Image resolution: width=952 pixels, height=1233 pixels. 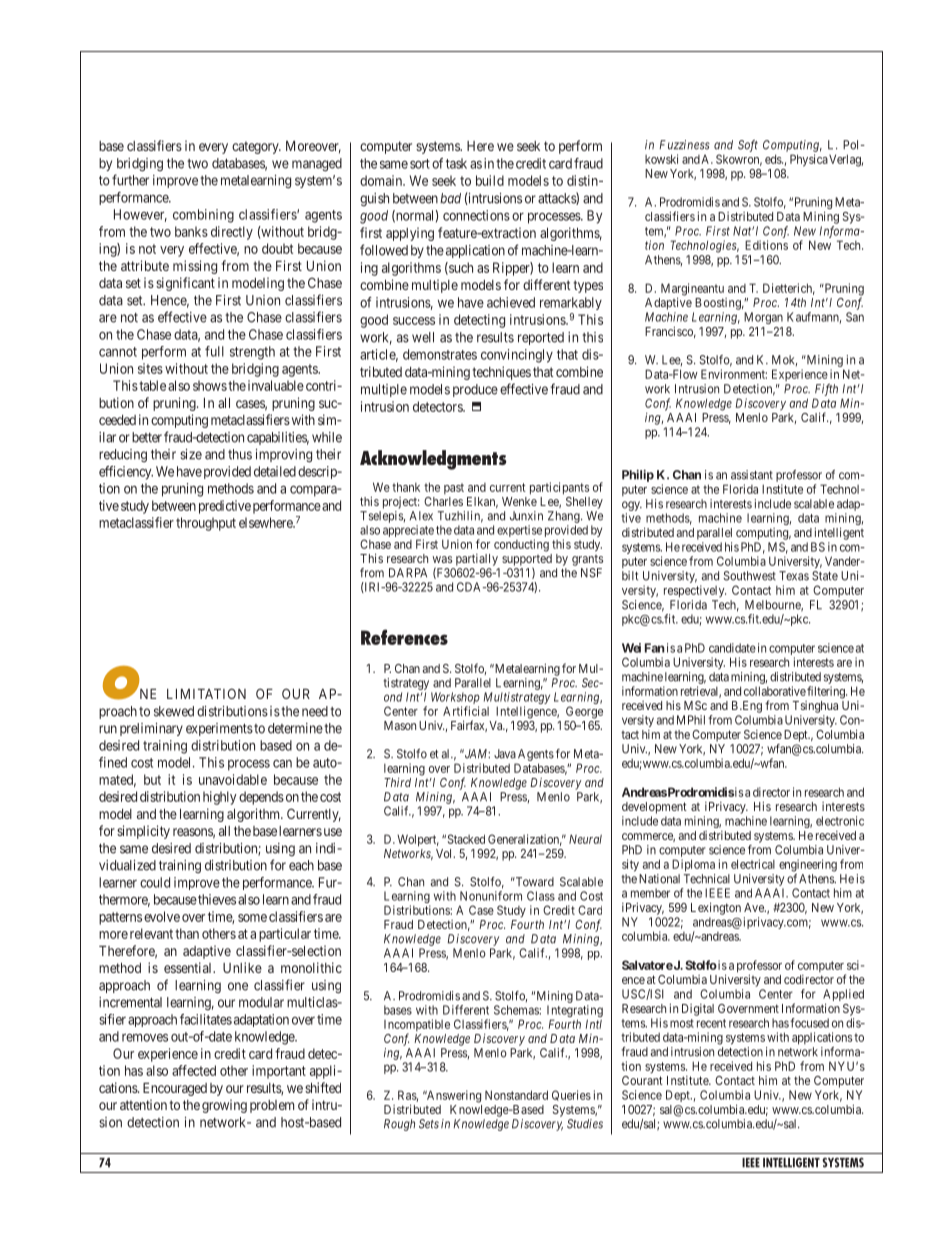 I want to click on growing, so click(x=224, y=1106).
